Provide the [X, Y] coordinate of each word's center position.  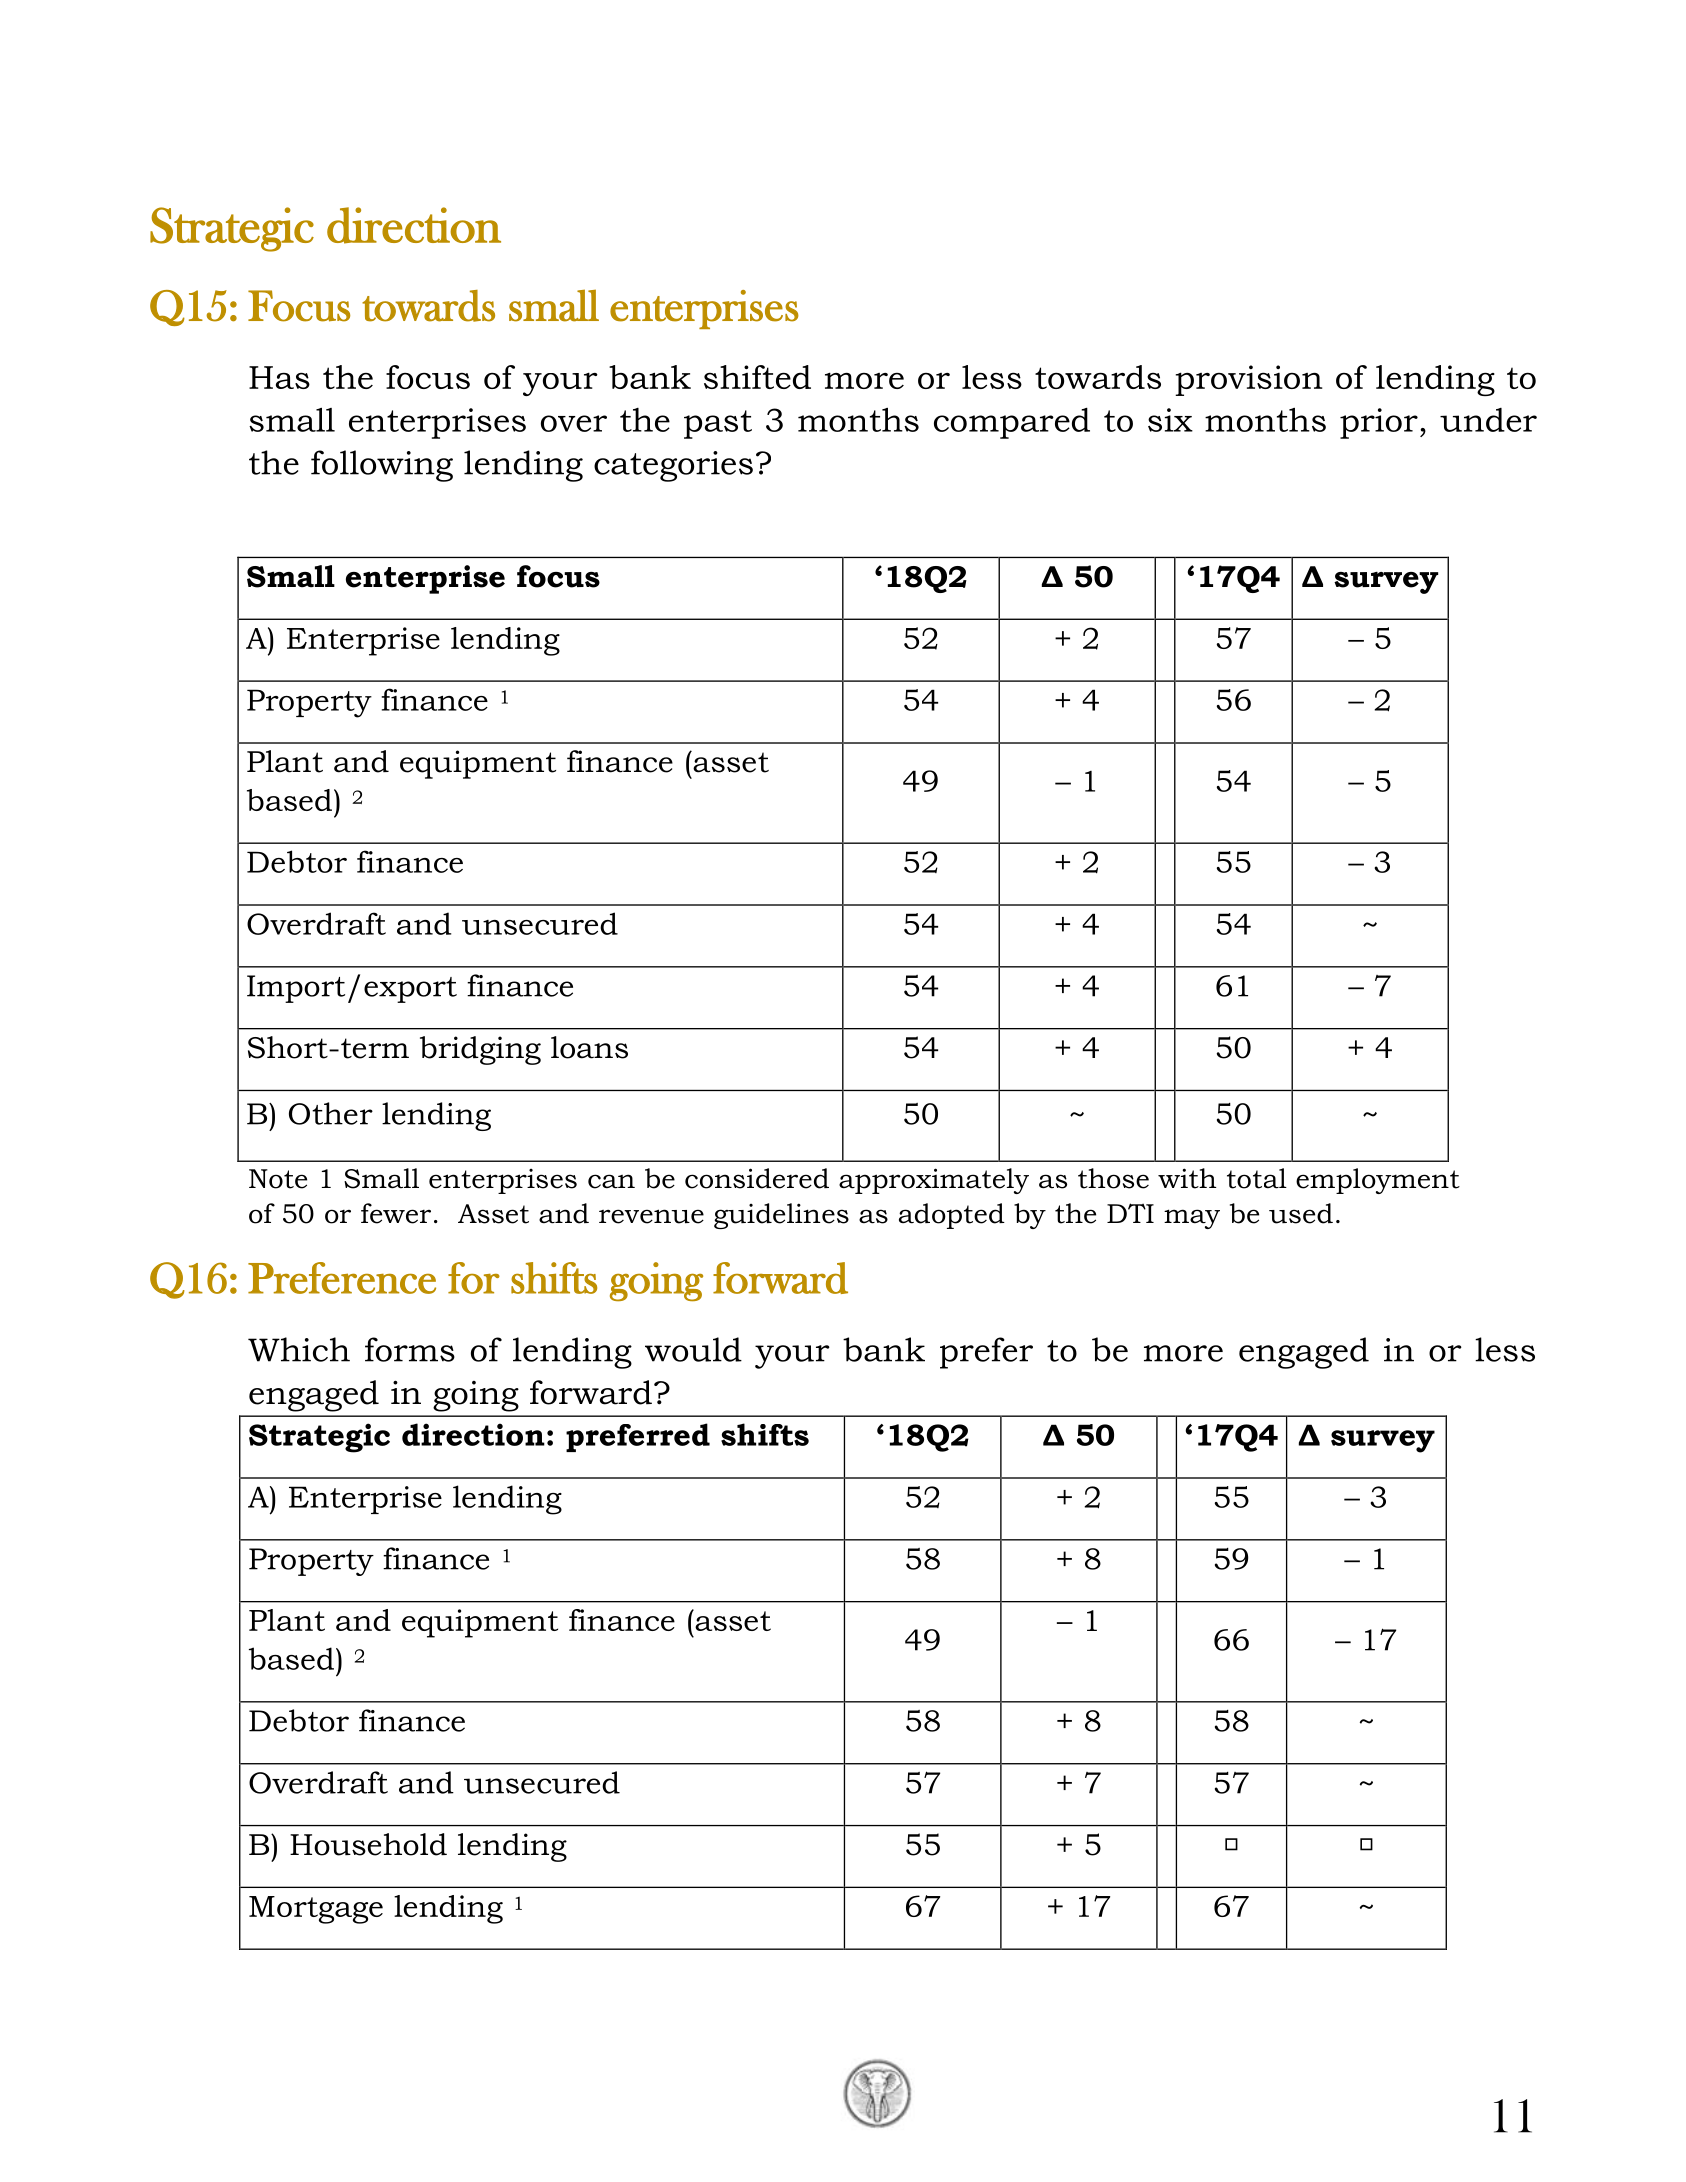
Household [368, 1844]
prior [1379, 423]
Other [331, 1113]
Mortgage [316, 1910]
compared [1012, 423]
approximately [934, 1181]
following [382, 466]
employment [1378, 1181]
